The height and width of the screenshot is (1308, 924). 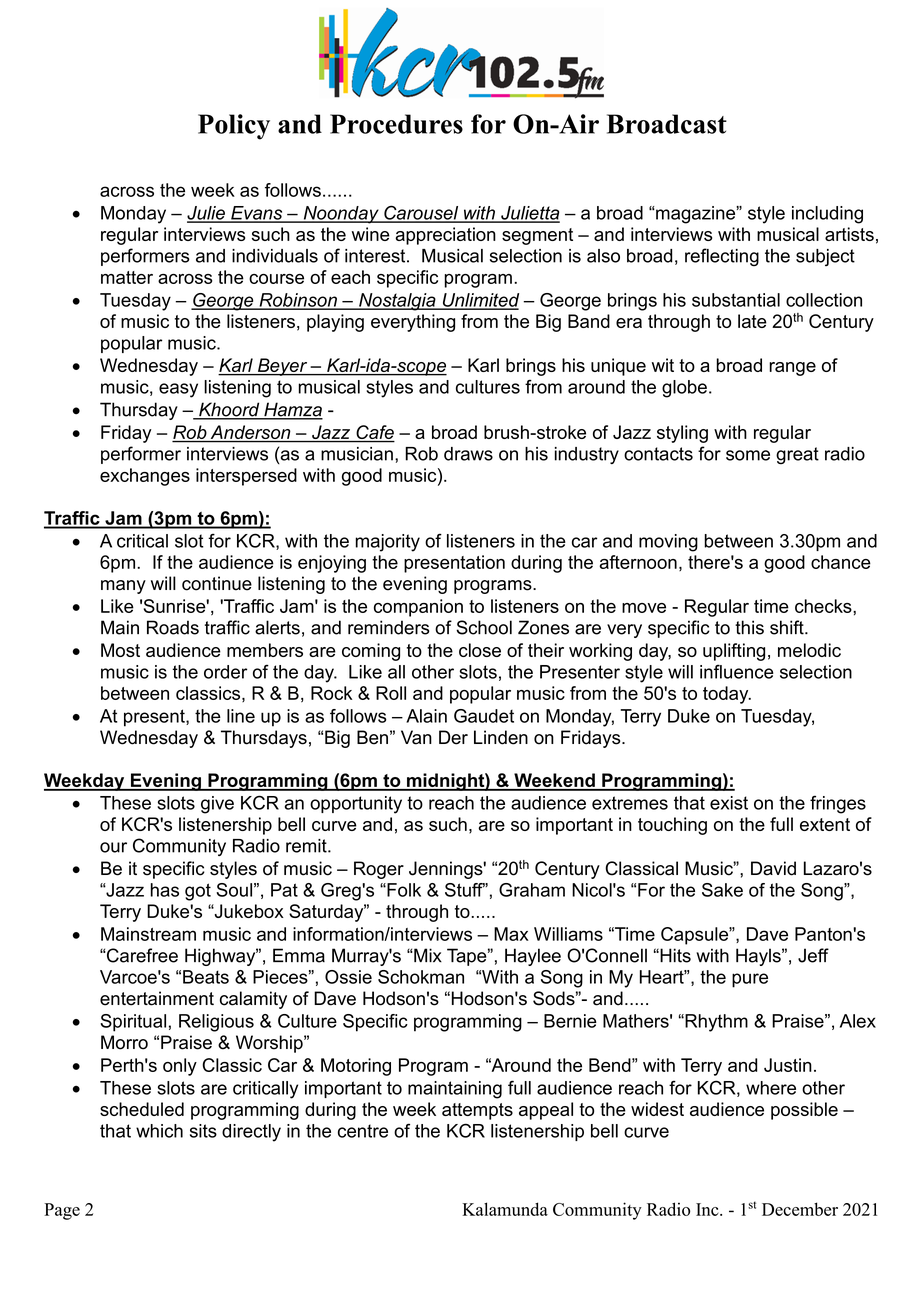 What do you see at coordinates (477, 1111) in the screenshot?
I see `attempts` at bounding box center [477, 1111].
